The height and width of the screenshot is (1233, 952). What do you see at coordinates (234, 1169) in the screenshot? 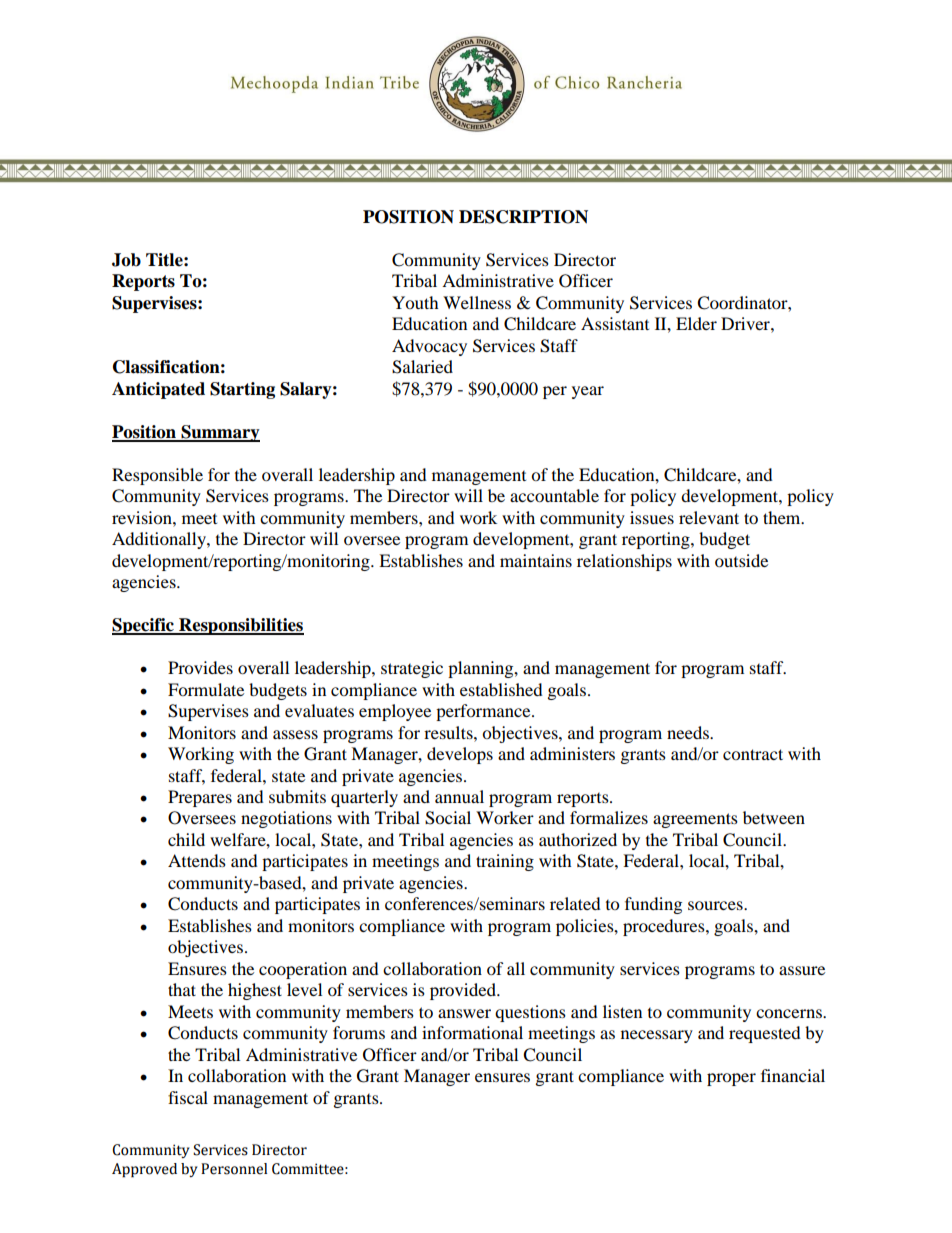
I see `Personnel` at bounding box center [234, 1169].
